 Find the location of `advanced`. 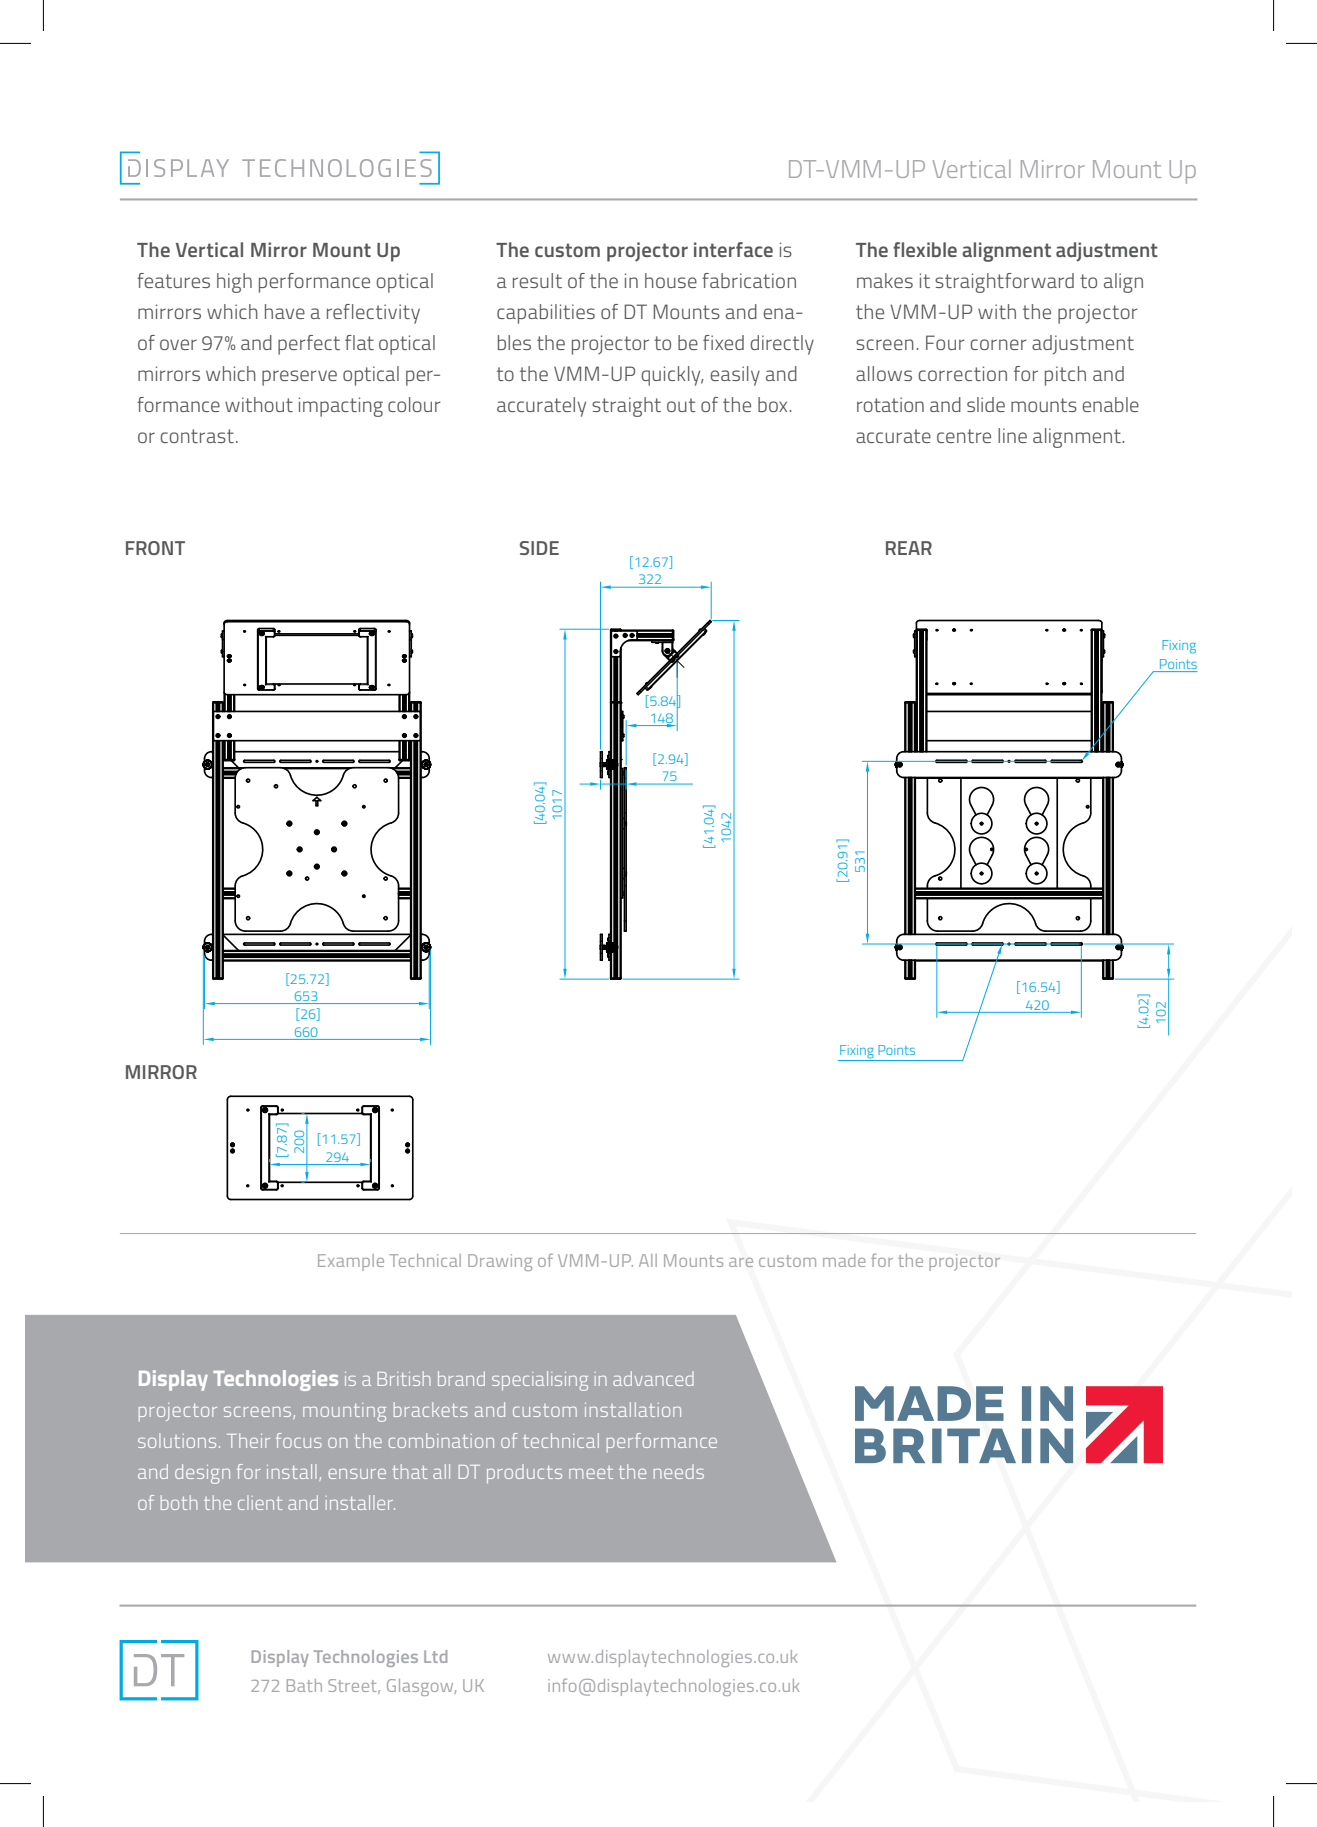

advanced is located at coordinates (653, 1378).
